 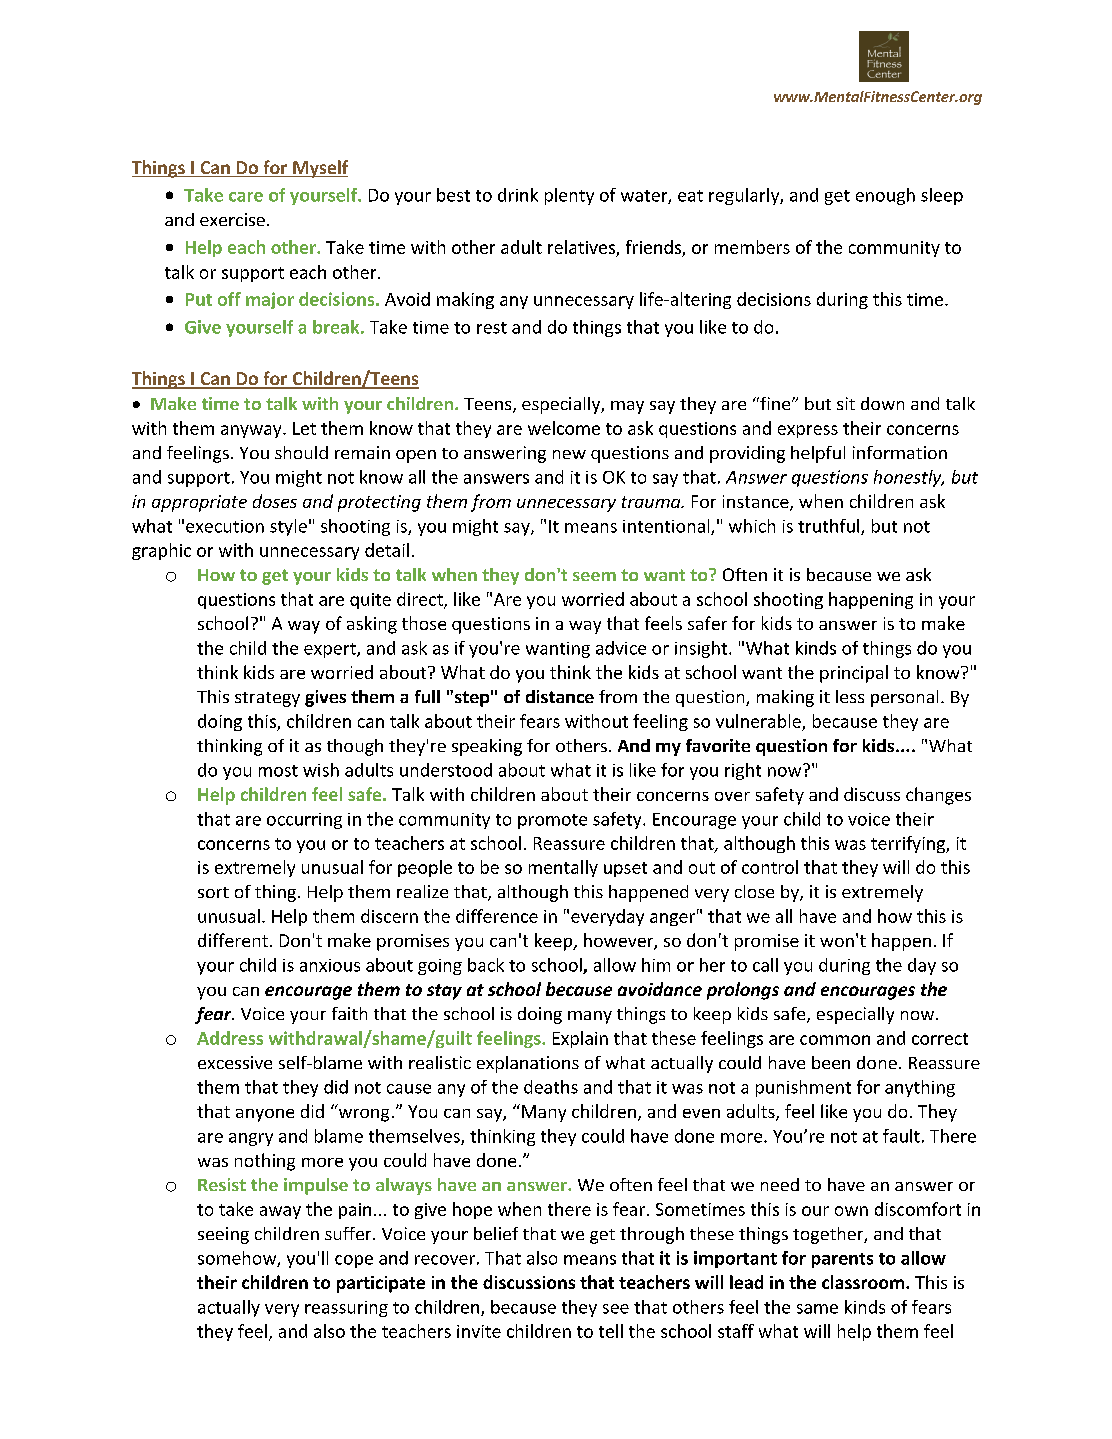 What do you see at coordinates (885, 196) in the screenshot?
I see `enough` at bounding box center [885, 196].
